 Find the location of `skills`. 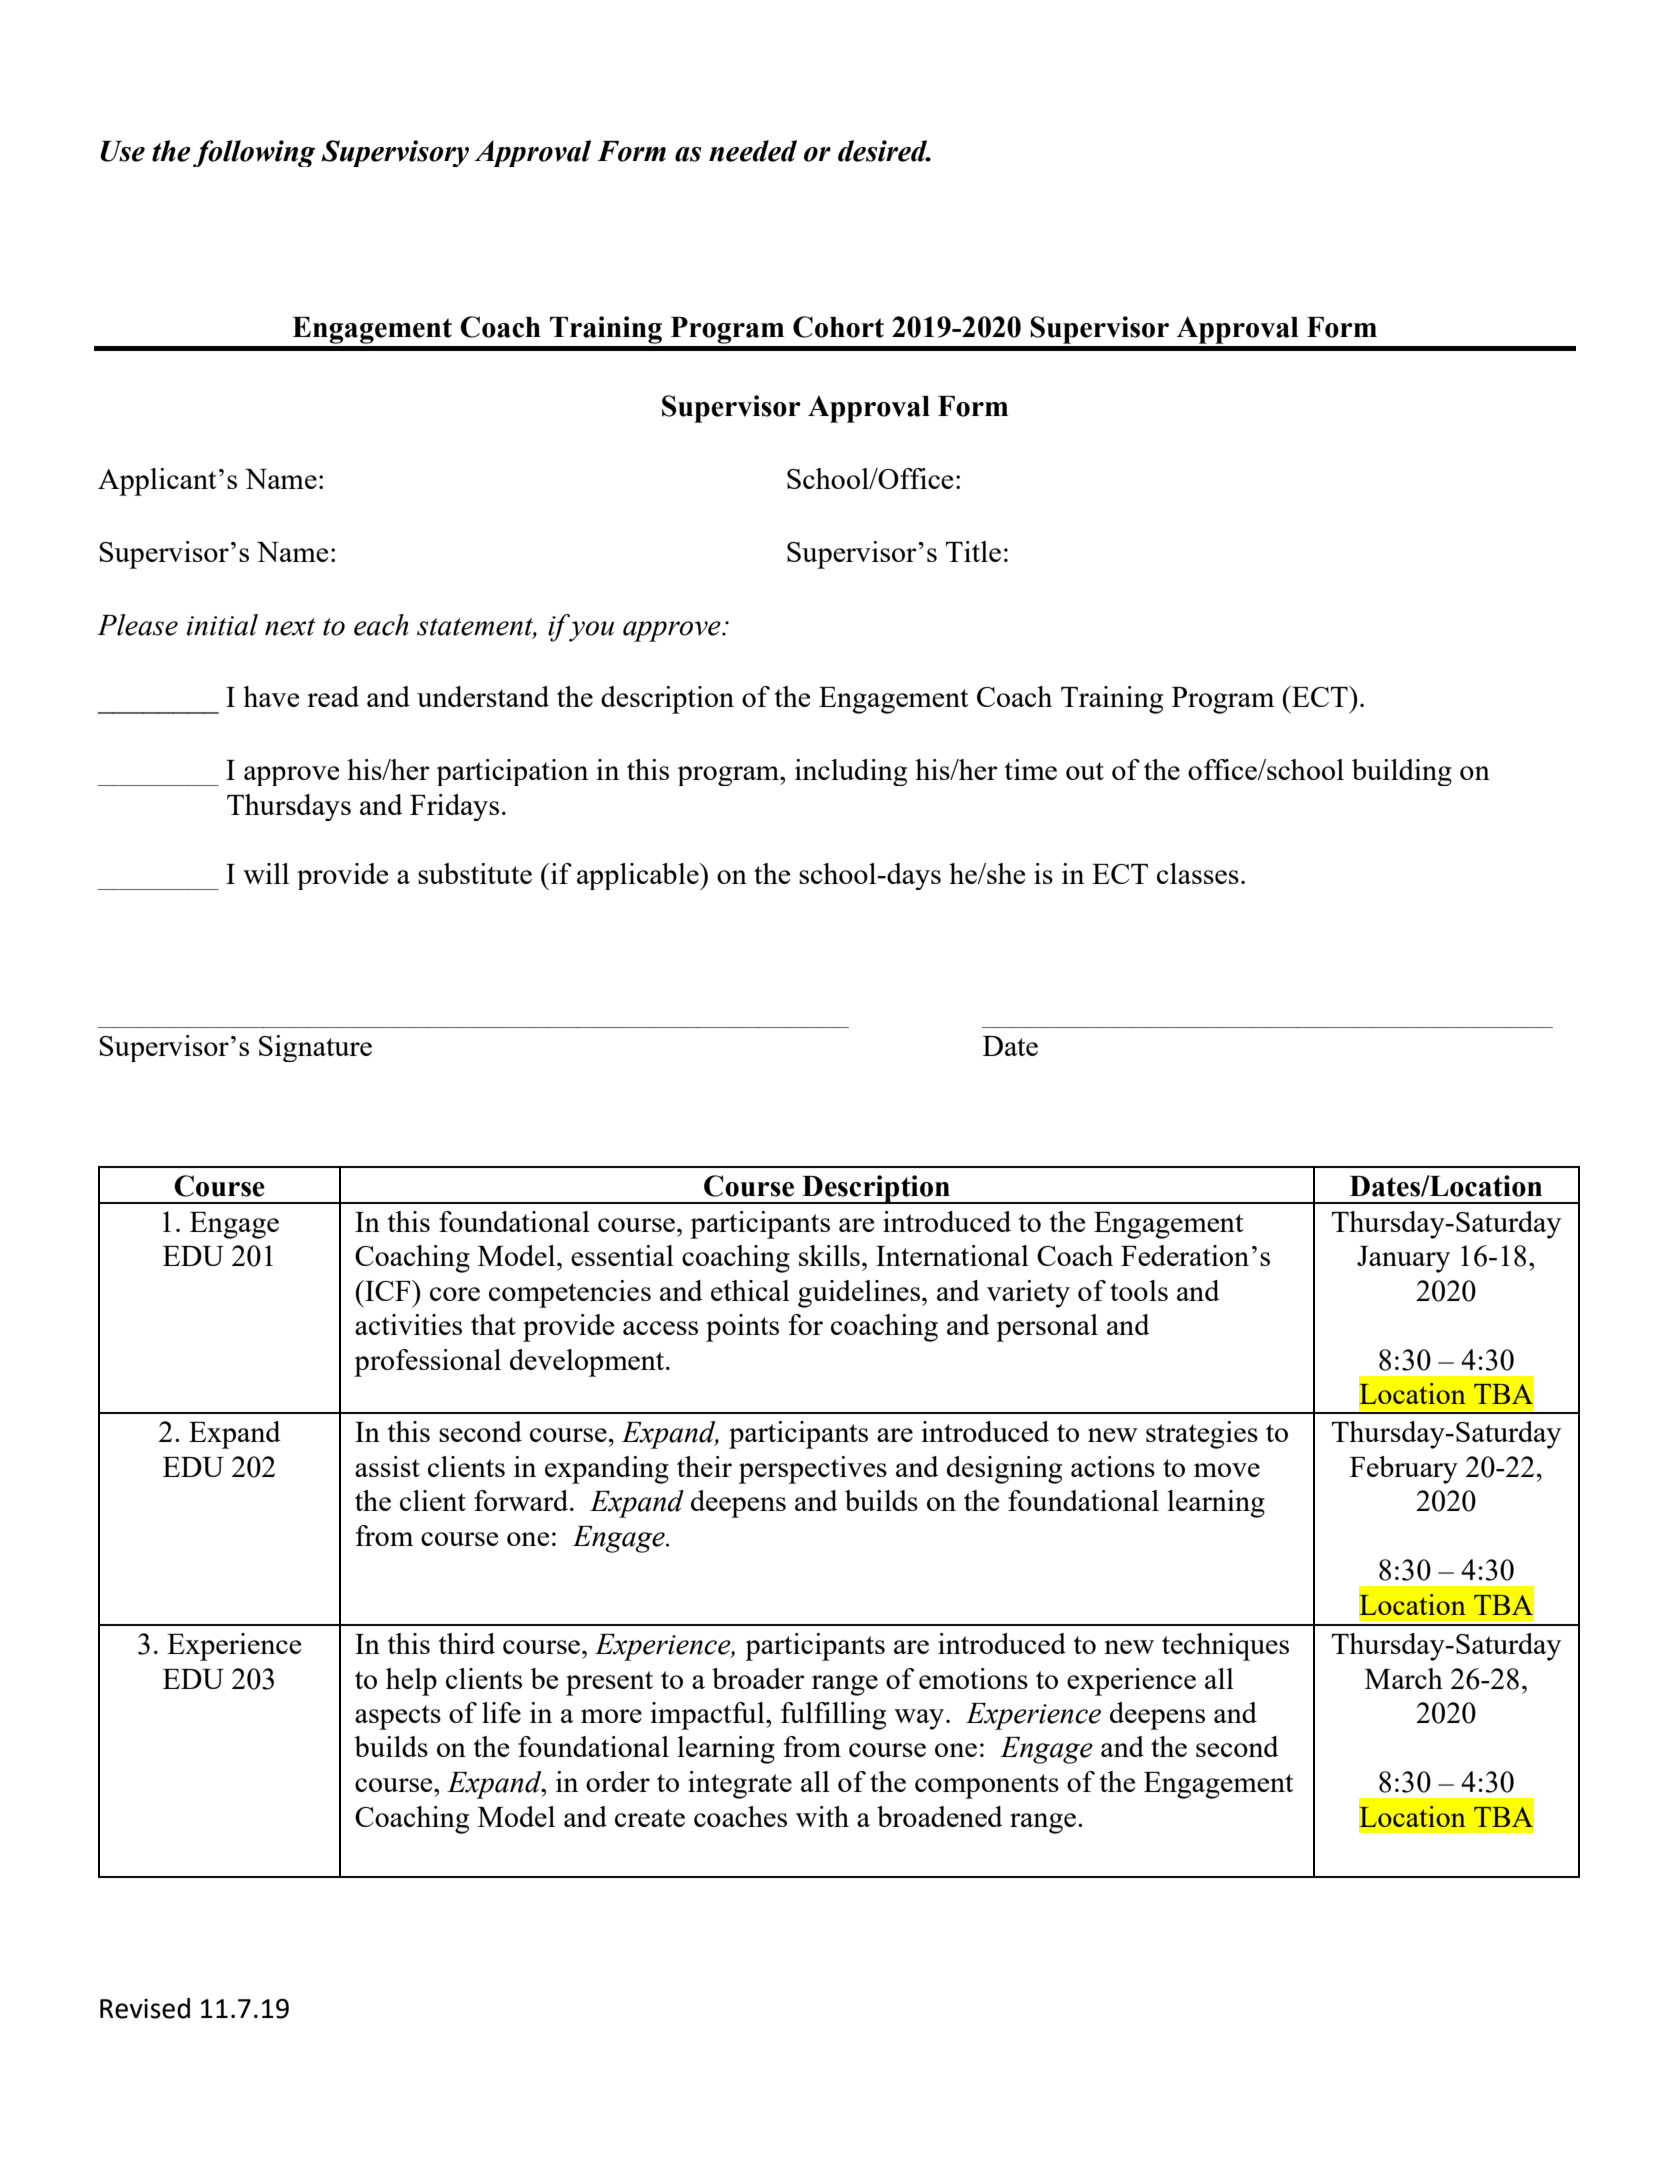

skills is located at coordinates (829, 1255).
